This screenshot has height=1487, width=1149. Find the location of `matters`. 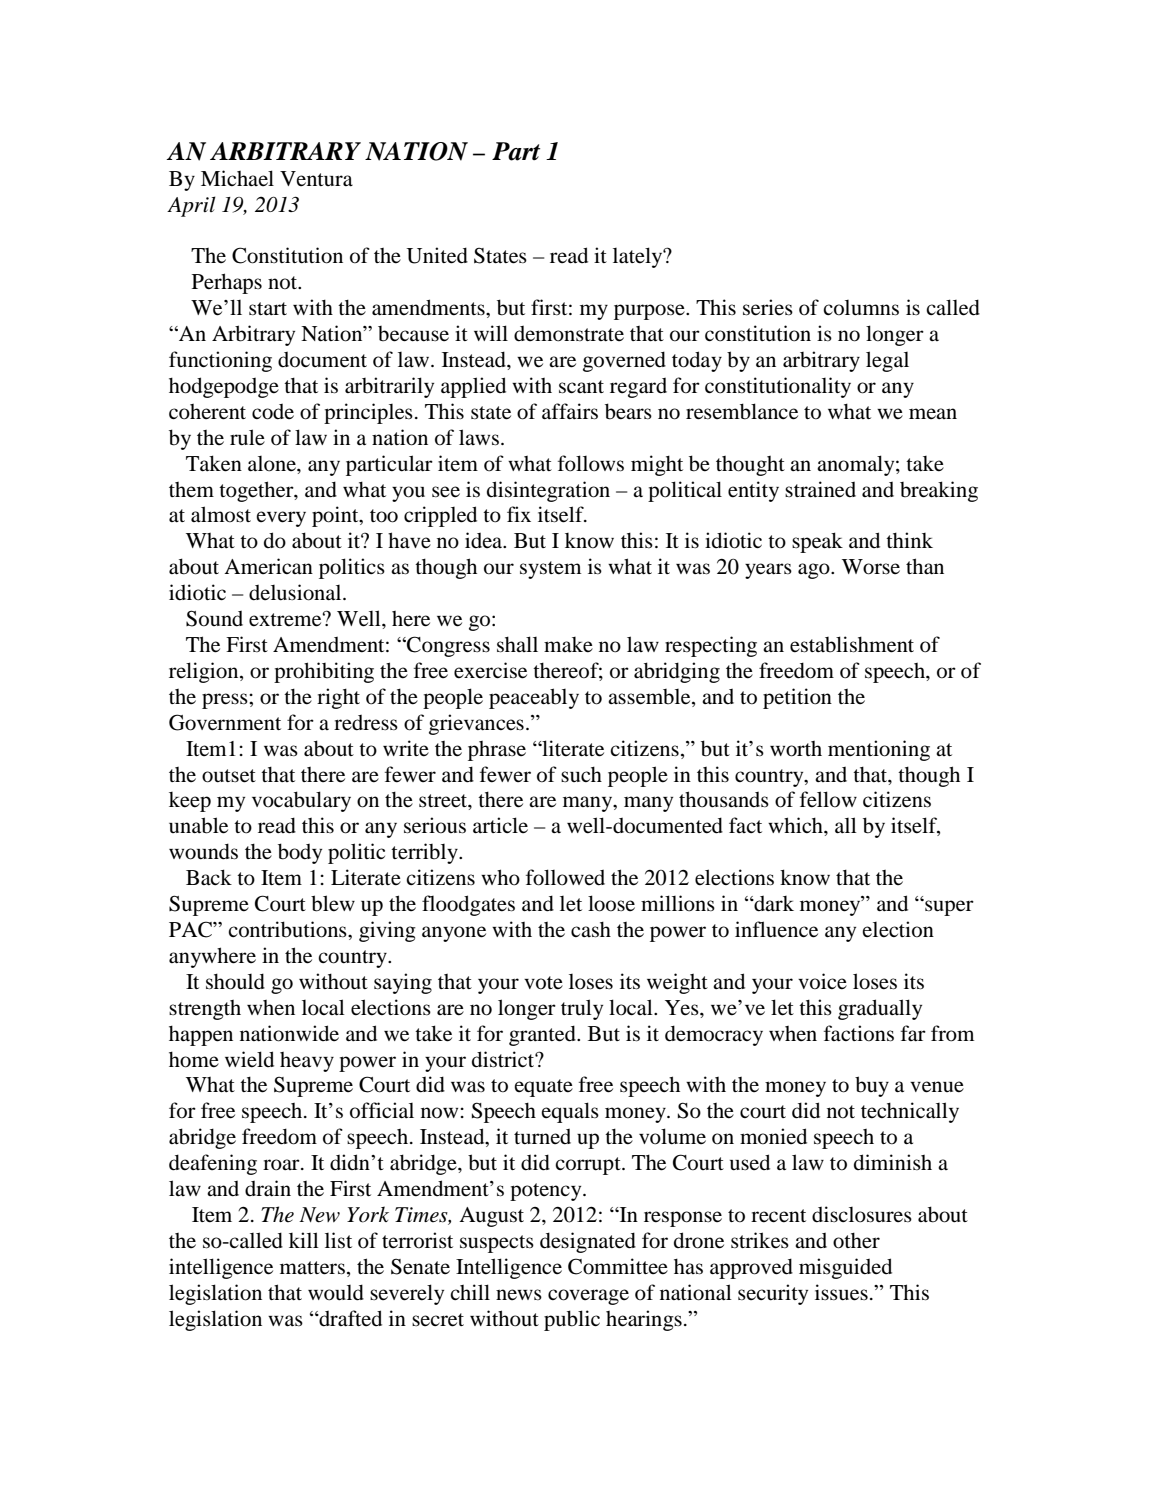

matters is located at coordinates (312, 1268).
